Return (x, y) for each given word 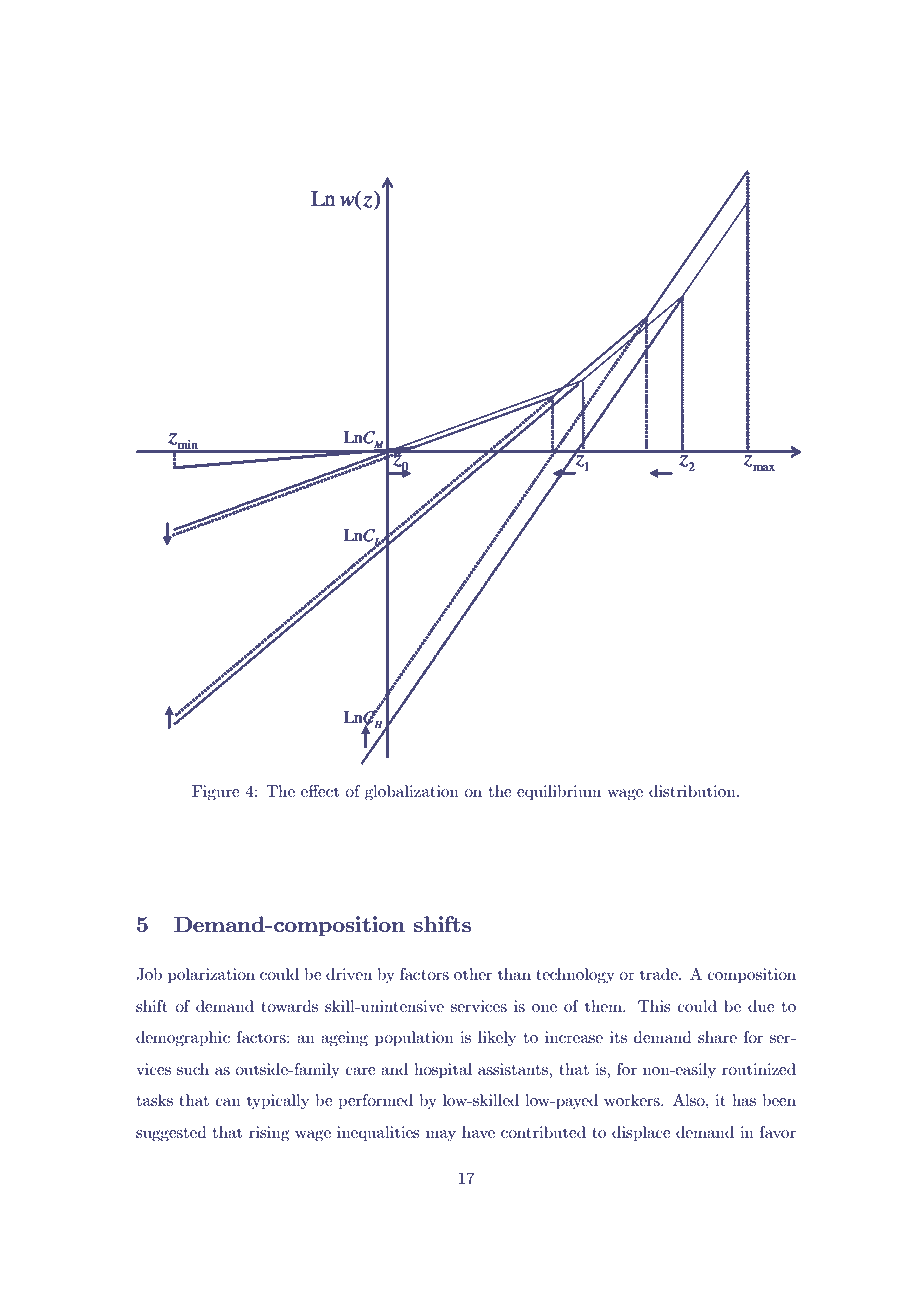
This (654, 1006)
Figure (216, 793)
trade (660, 974)
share (717, 1037)
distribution (693, 791)
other (473, 974)
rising (269, 1134)
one (544, 1008)
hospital (443, 1071)
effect (320, 791)
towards (289, 1006)
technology (575, 976)
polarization (211, 976)
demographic (183, 1039)
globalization (412, 793)
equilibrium (559, 793)
